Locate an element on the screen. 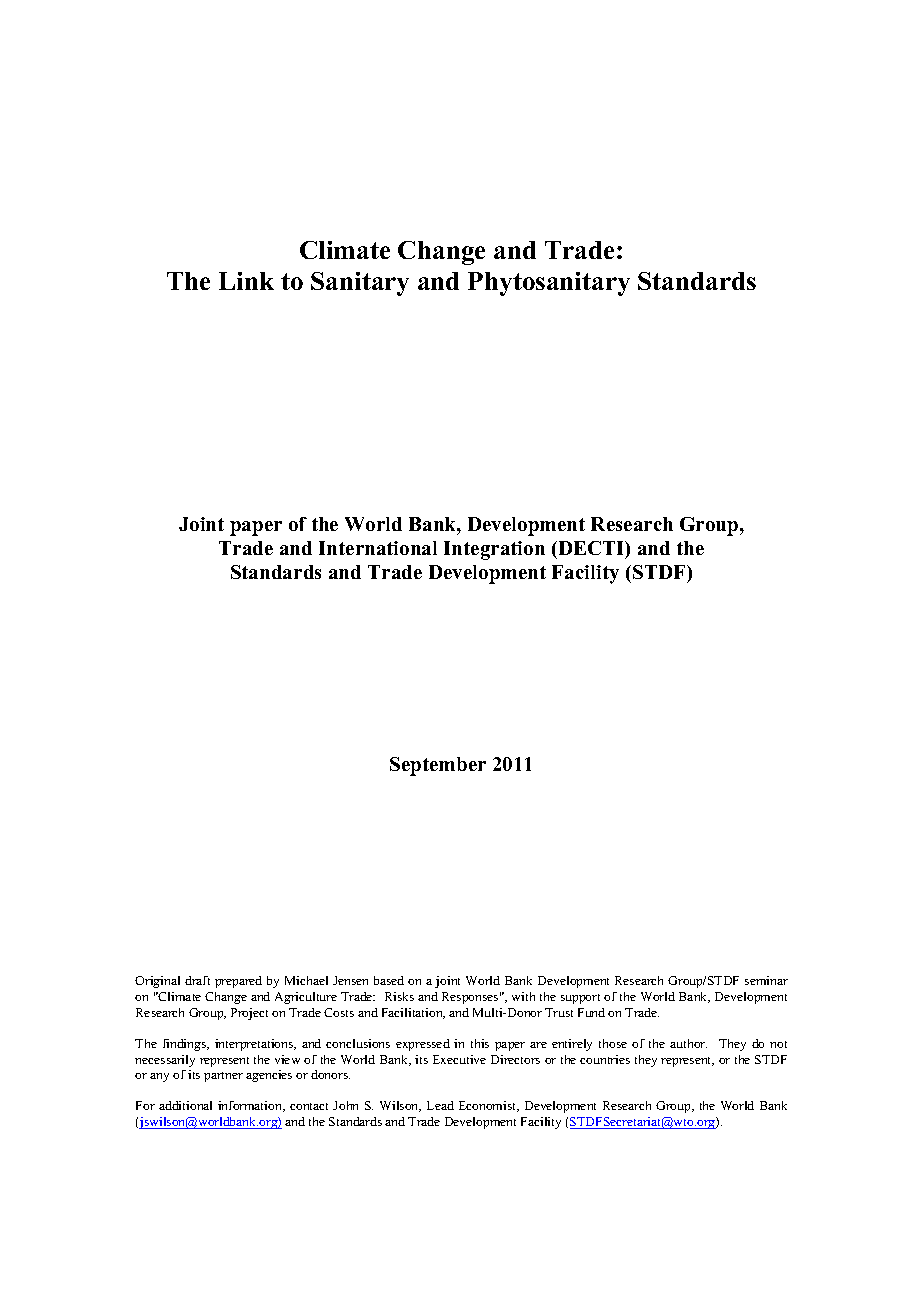  based is located at coordinates (389, 980).
